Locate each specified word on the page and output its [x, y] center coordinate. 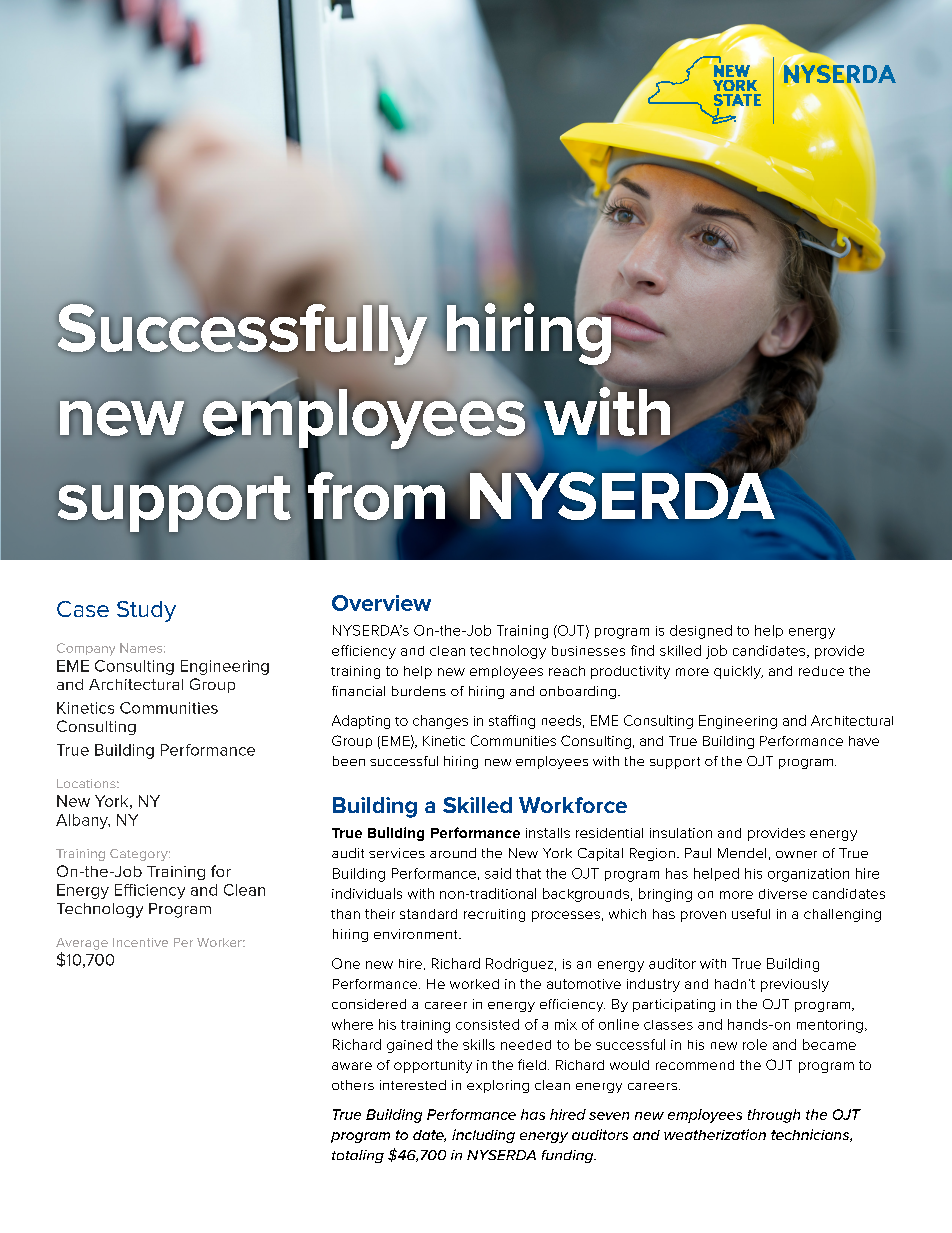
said [498, 873]
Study [146, 611]
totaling [358, 1156]
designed [701, 632]
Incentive [140, 942]
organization [808, 875]
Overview [381, 603]
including [483, 1136]
